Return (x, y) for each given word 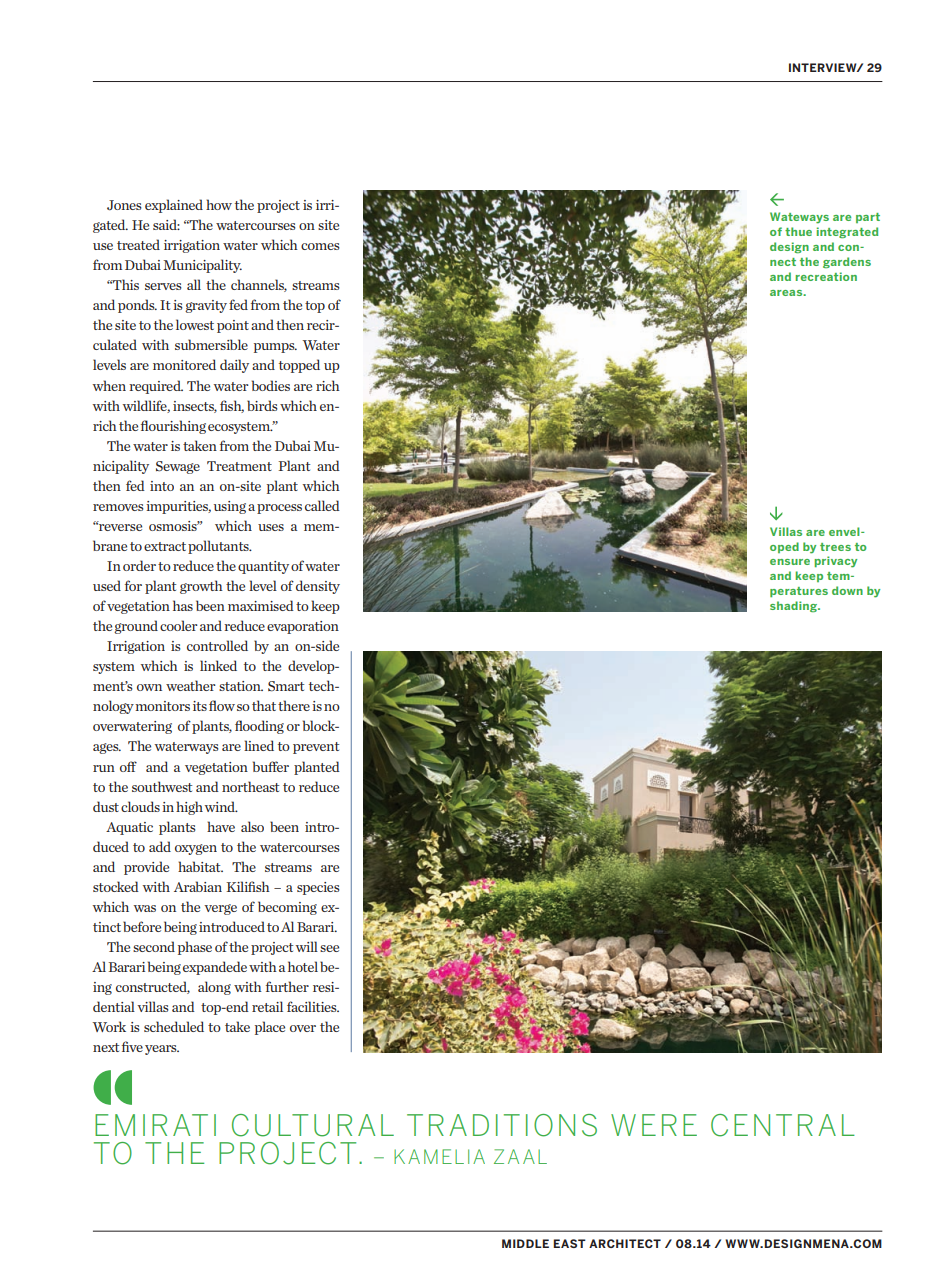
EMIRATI (155, 1125)
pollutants (219, 547)
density (318, 587)
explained (174, 206)
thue (798, 231)
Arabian (198, 886)
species (318, 888)
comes (320, 246)
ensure (790, 562)
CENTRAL (783, 1125)
